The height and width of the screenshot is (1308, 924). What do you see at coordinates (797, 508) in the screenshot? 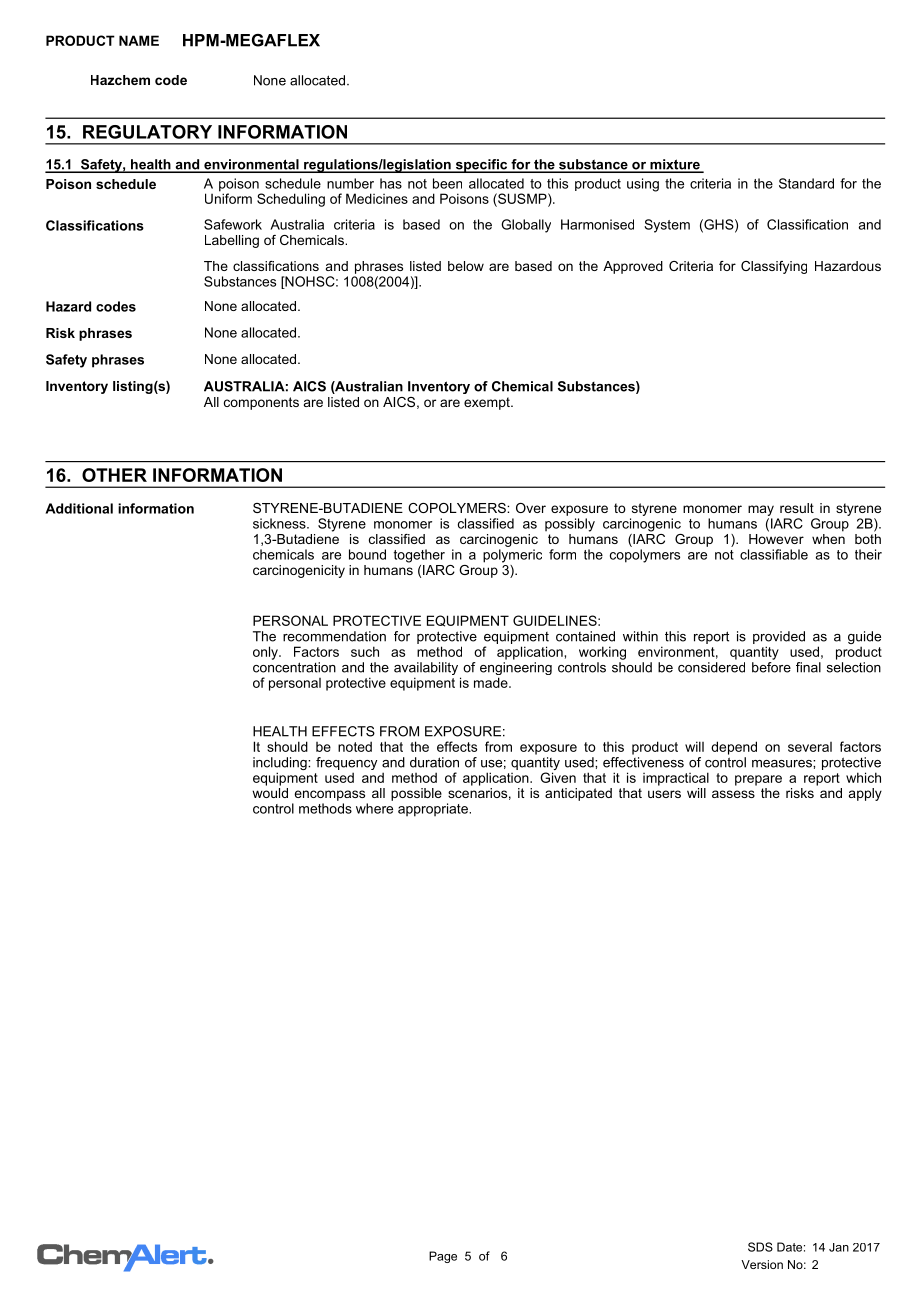
I see `result` at bounding box center [797, 508].
